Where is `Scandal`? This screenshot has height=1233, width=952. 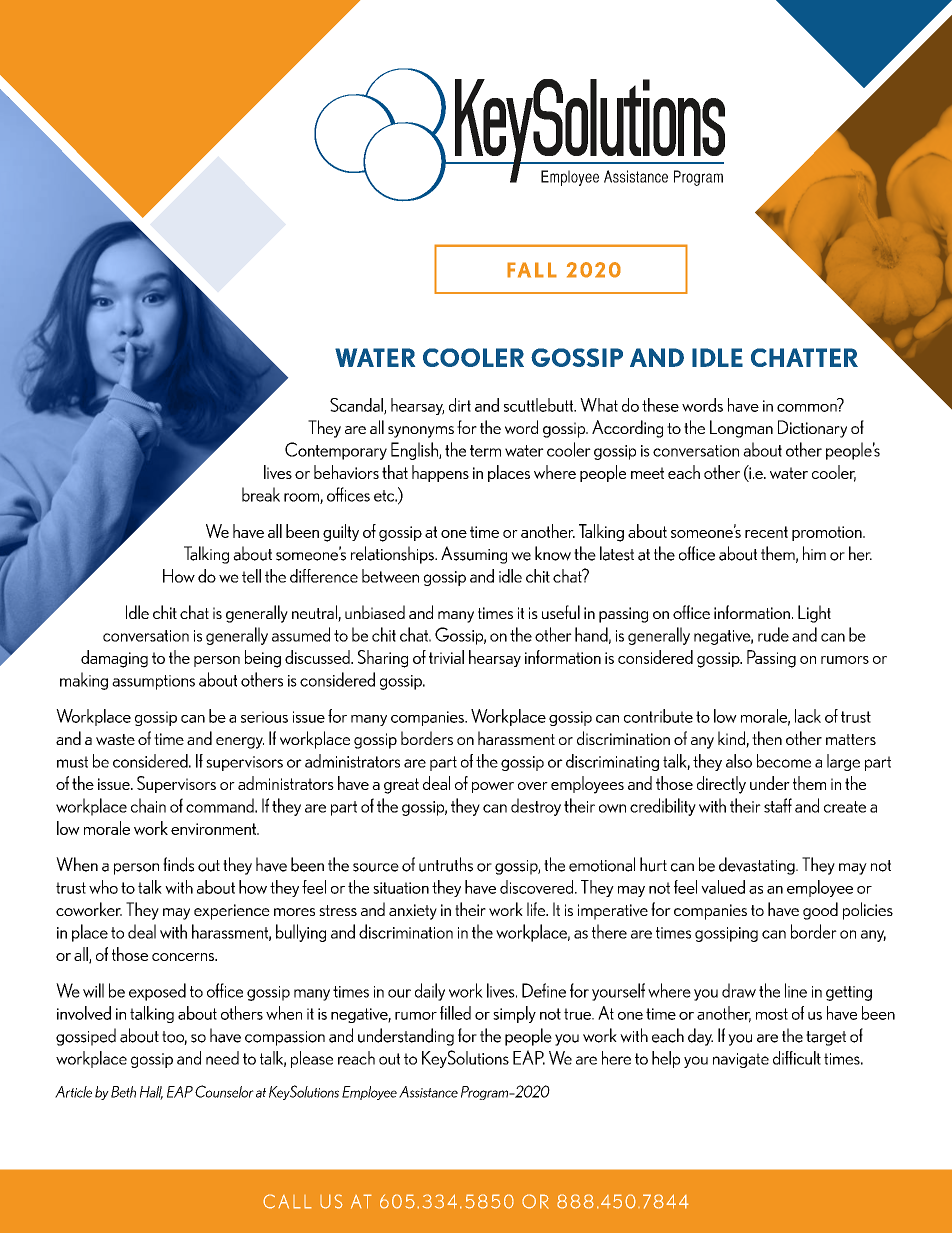 Scandal is located at coordinates (357, 406).
